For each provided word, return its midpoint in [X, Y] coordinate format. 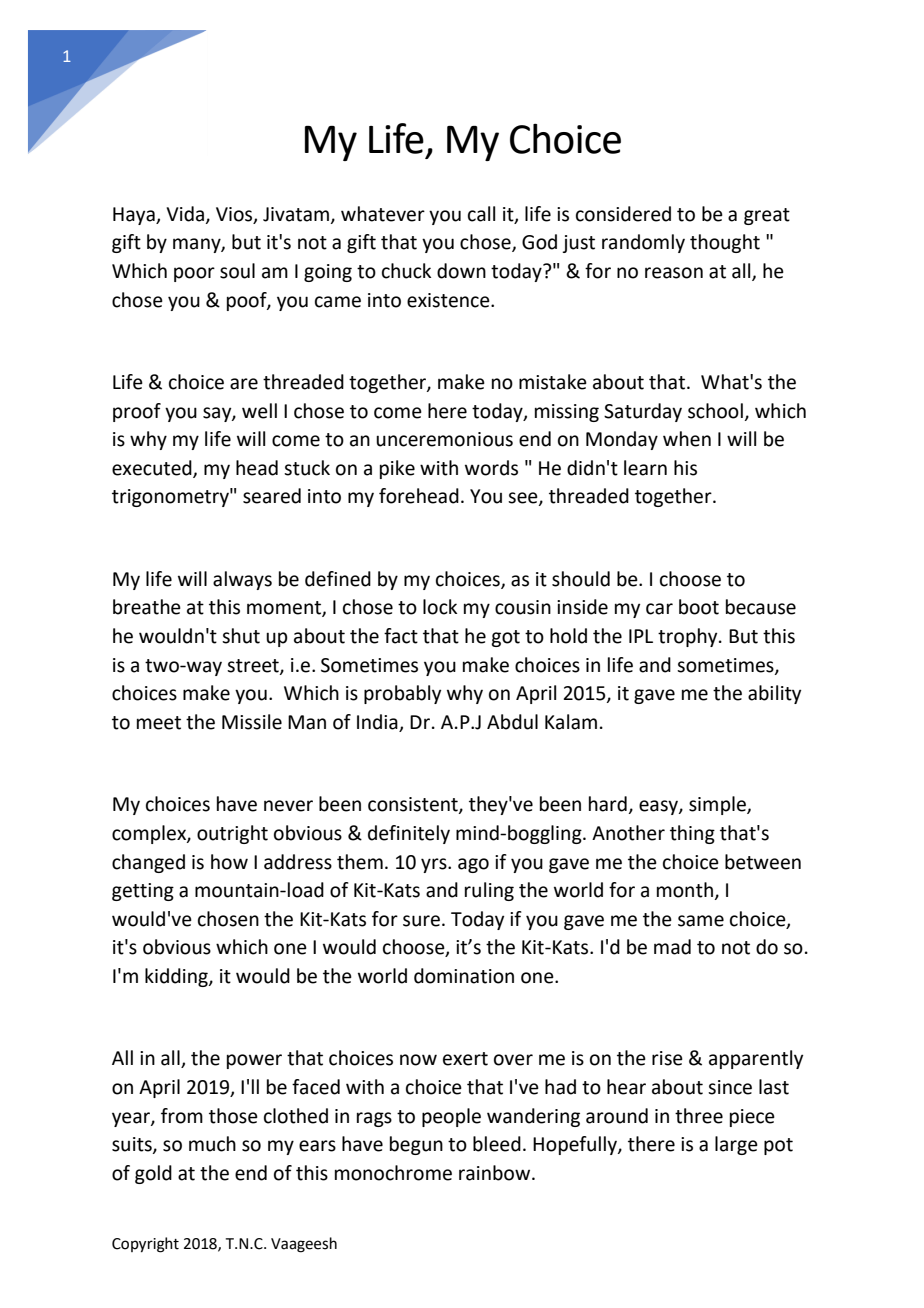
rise [667, 1058]
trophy [689, 637]
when [687, 439]
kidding [177, 977]
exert [465, 1059]
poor [194, 274]
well [259, 411]
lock [440, 607]
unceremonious [444, 439]
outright [232, 834]
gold [153, 1174]
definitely [409, 834]
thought [725, 243]
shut [241, 636]
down [461, 271]
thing [692, 834]
